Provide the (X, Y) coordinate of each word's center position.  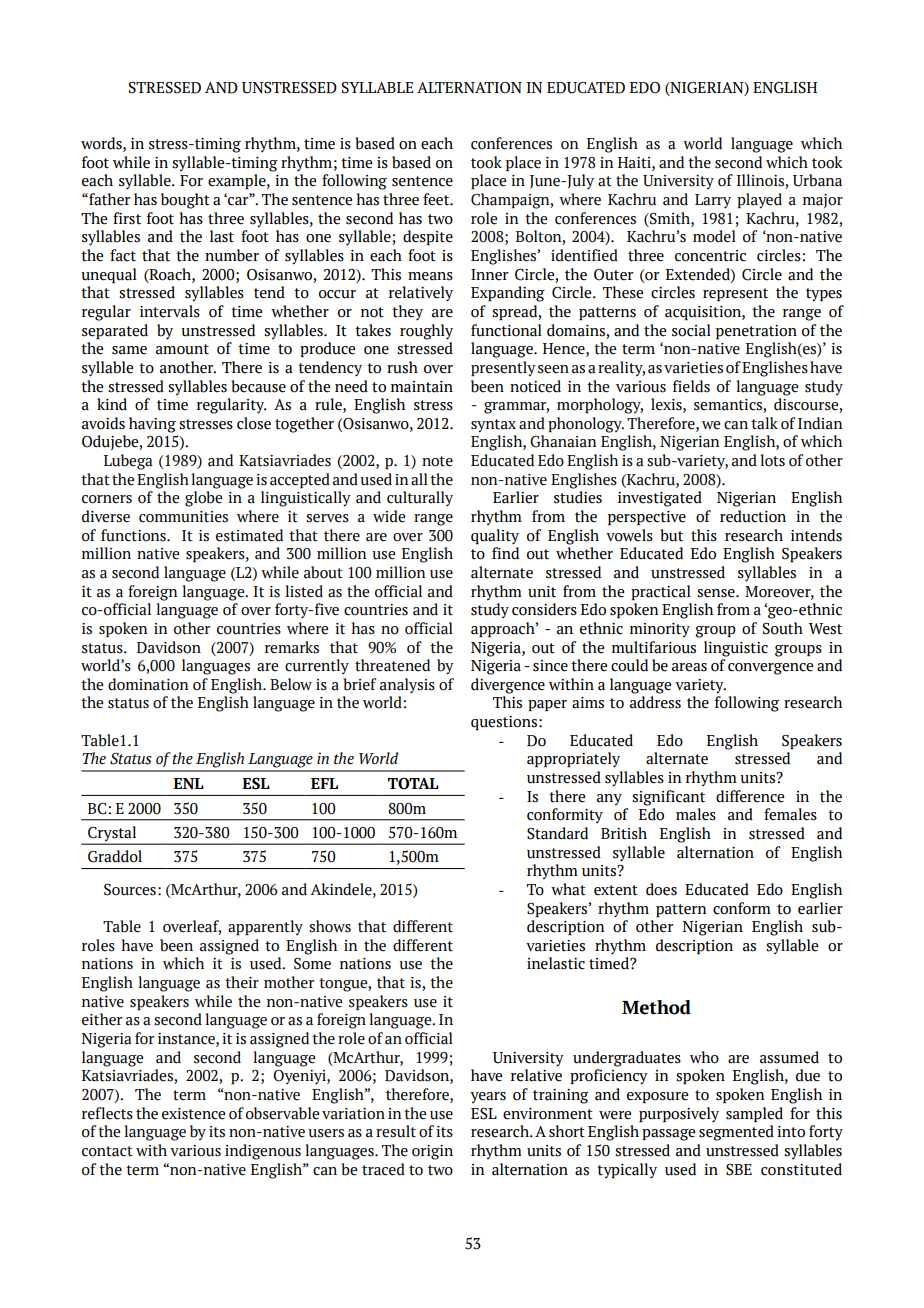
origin (432, 1152)
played (759, 201)
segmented (736, 1133)
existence (193, 1114)
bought (185, 201)
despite (428, 237)
